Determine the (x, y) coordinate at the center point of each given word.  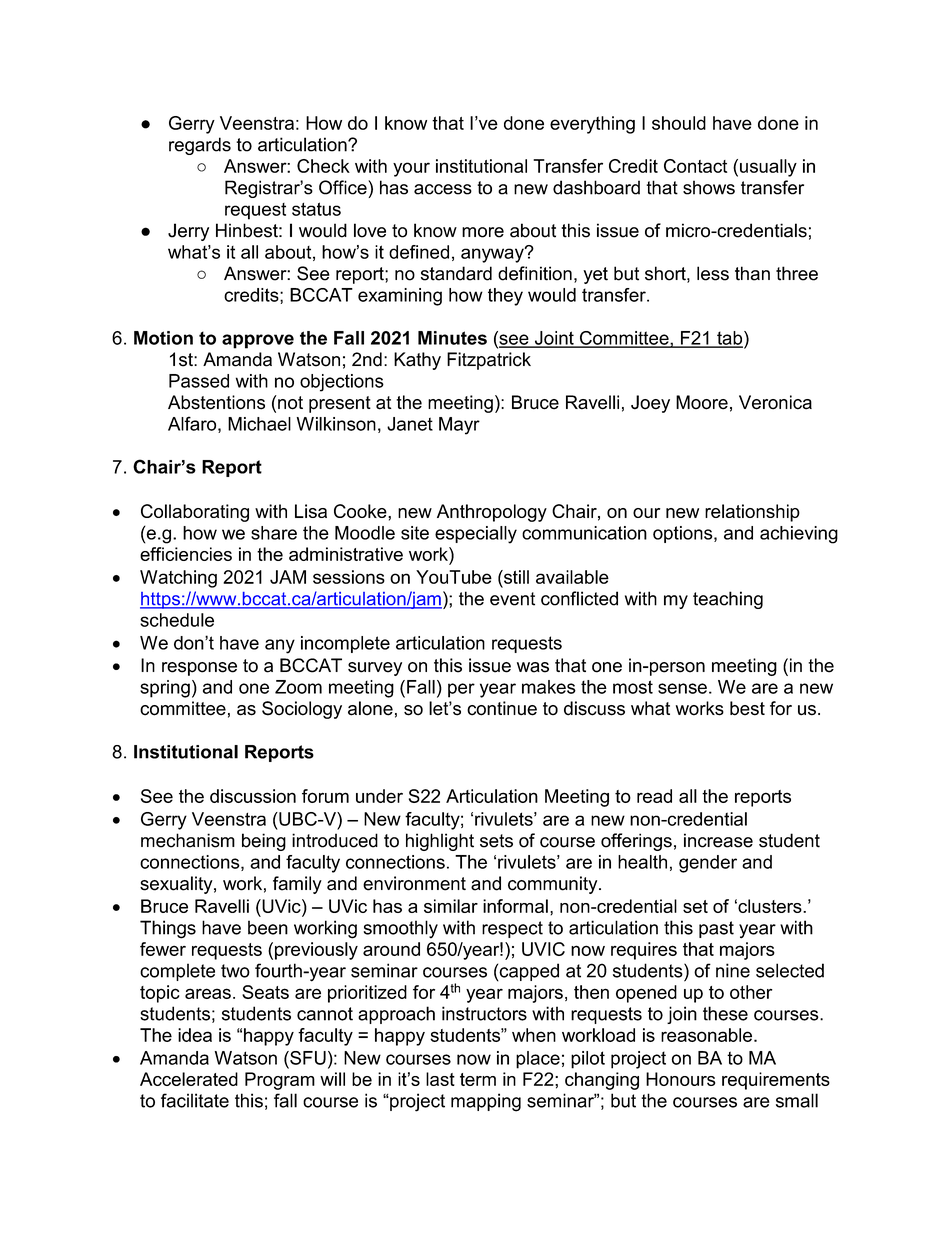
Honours (680, 1079)
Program (280, 1081)
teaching (728, 600)
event (512, 599)
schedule (177, 620)
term (478, 1079)
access (443, 189)
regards (200, 146)
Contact (695, 166)
